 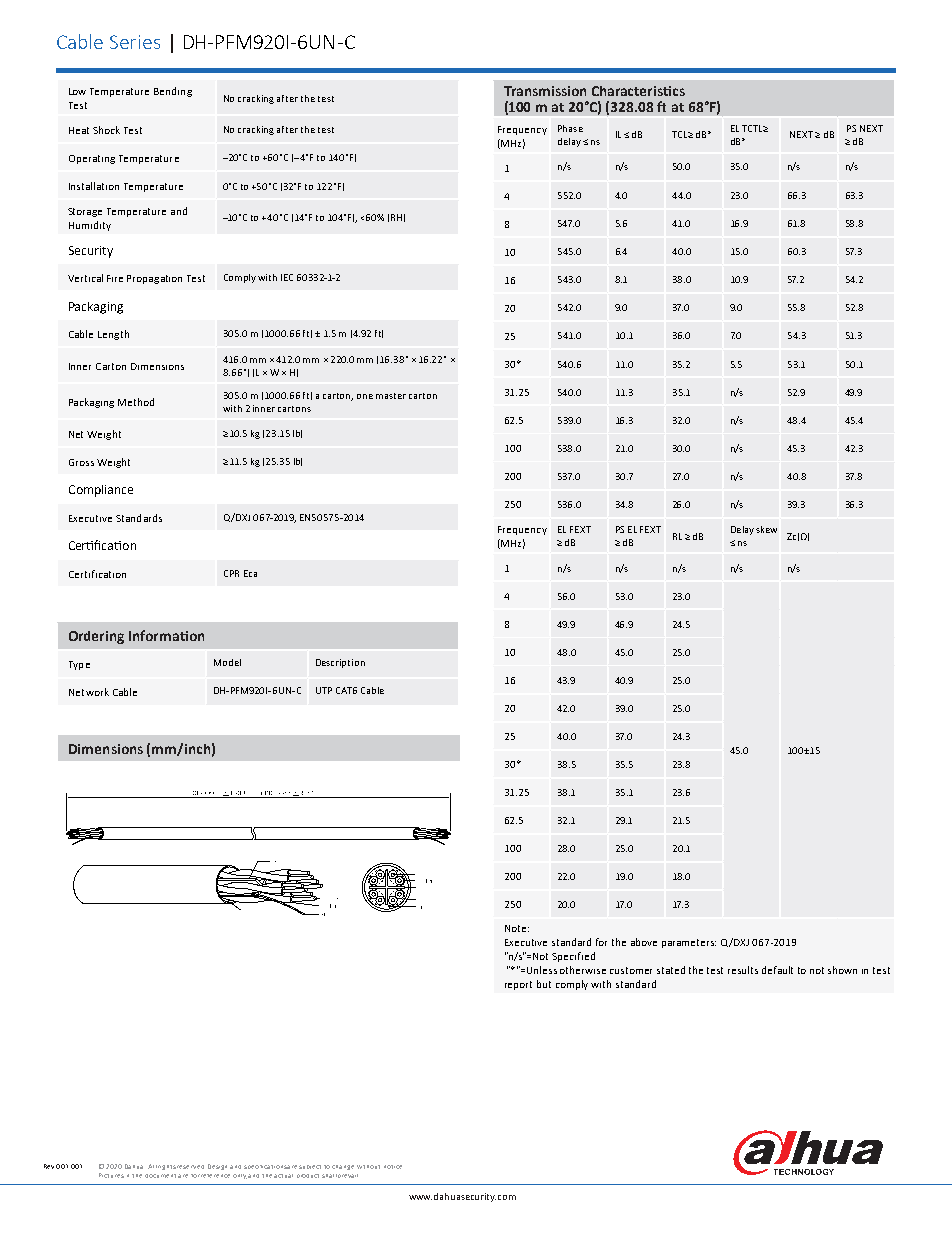 What do you see at coordinates (545, 91) in the page?
I see `Transmission` at bounding box center [545, 91].
